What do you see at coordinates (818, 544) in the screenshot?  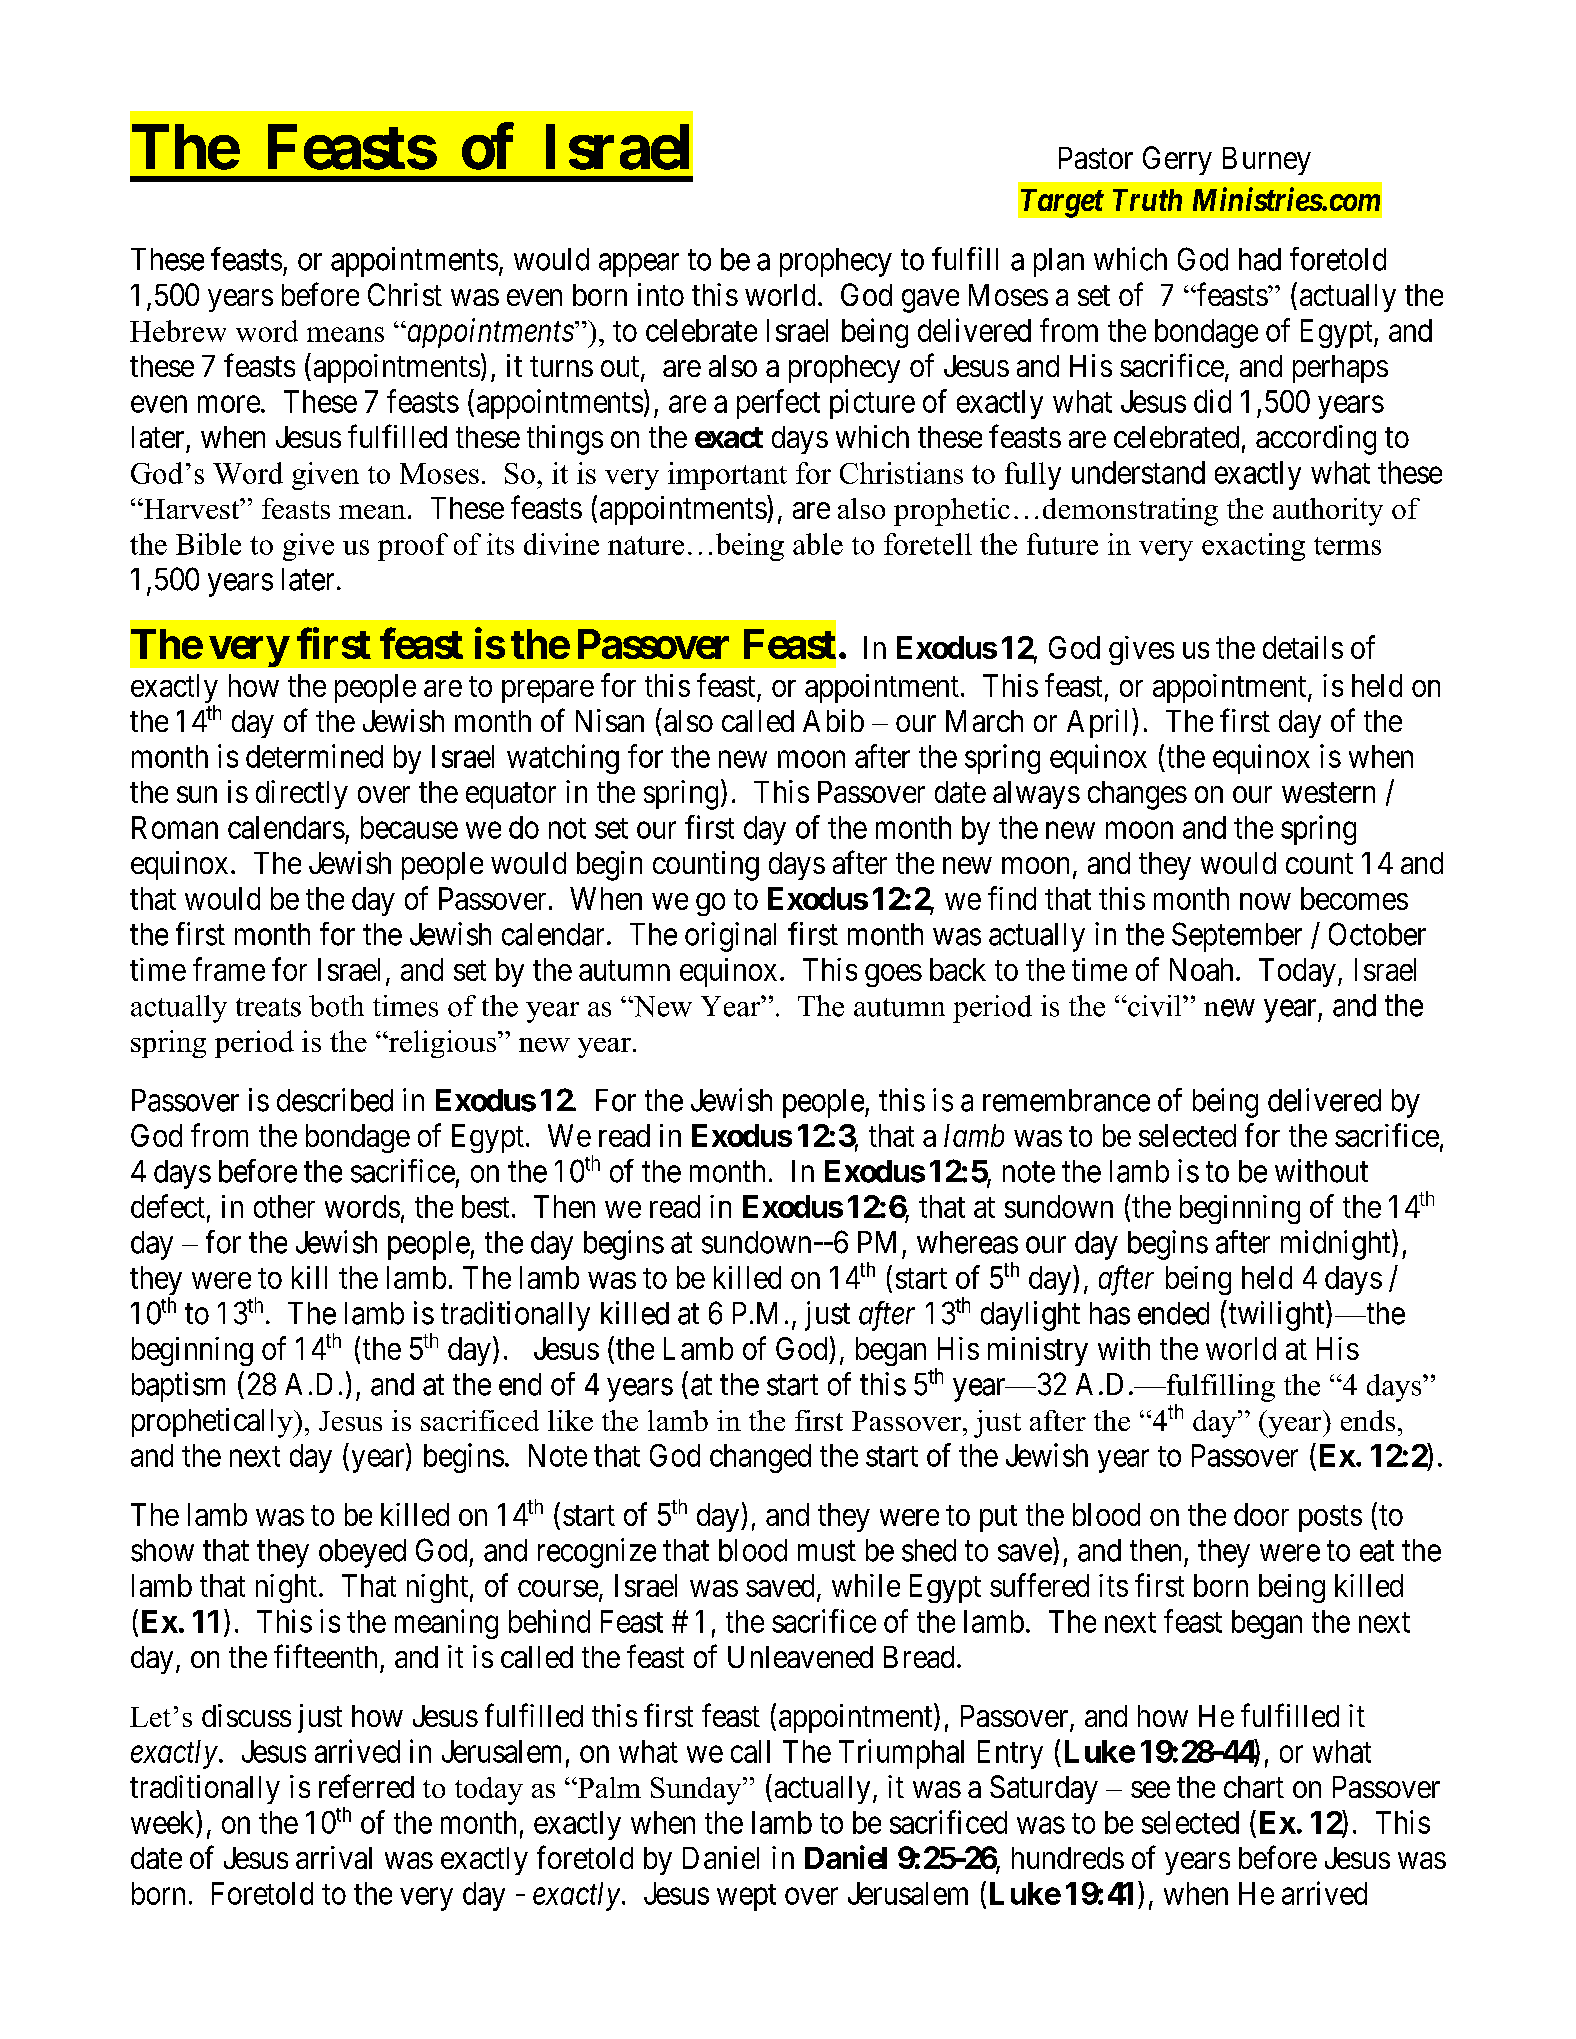 I see `able` at bounding box center [818, 544].
